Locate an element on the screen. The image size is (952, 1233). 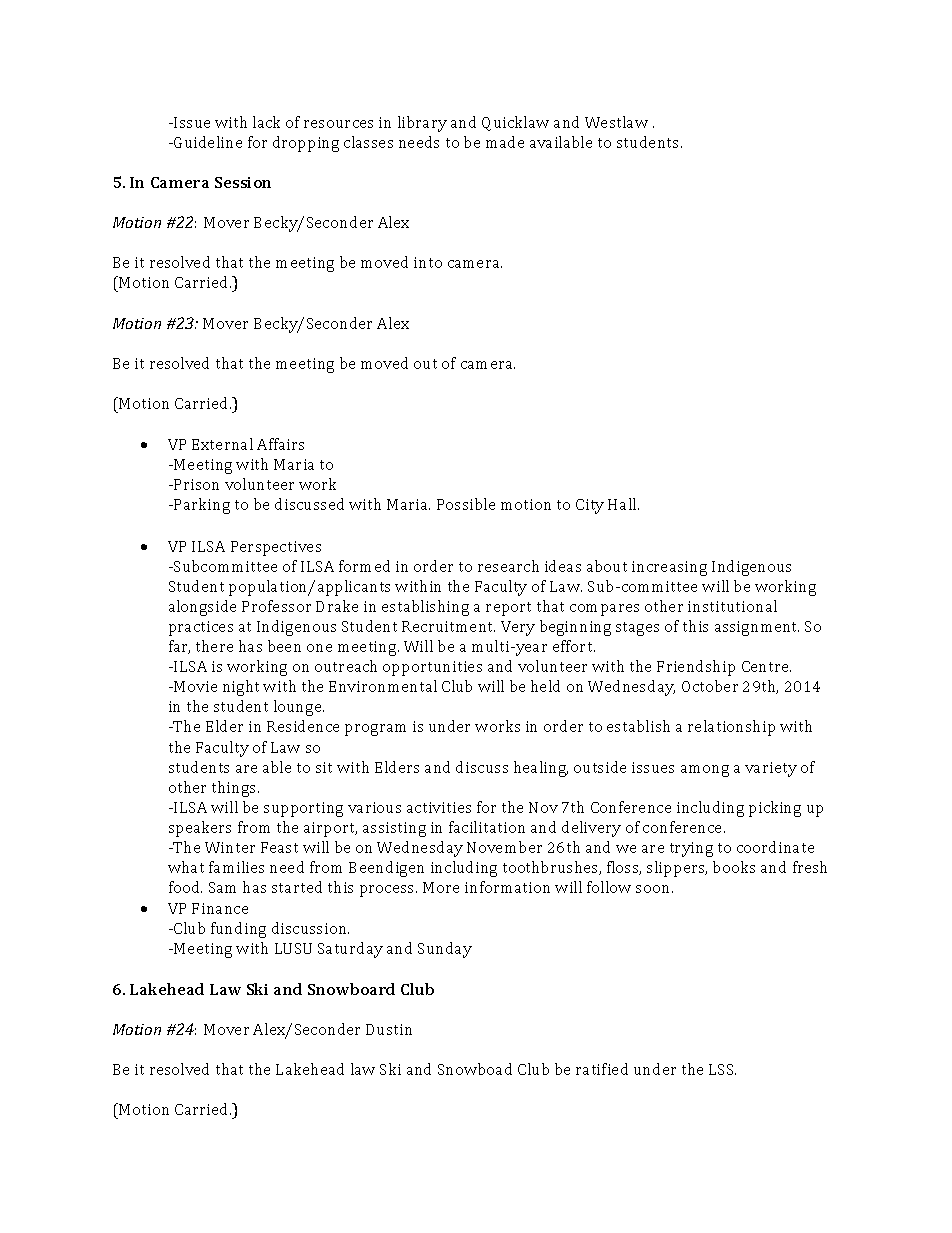
Affairs is located at coordinates (280, 444).
